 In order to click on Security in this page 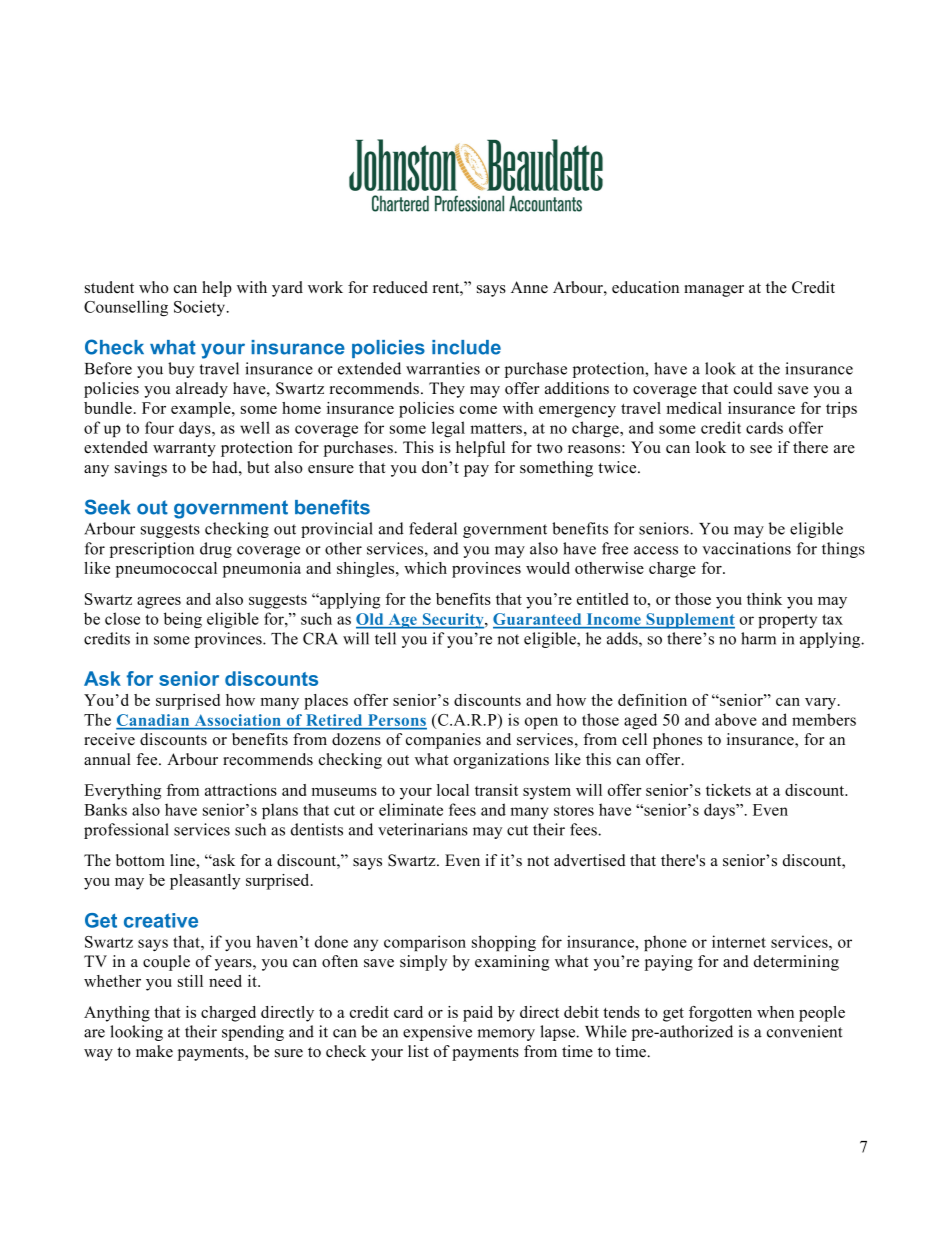, I will do `click(453, 621)`.
